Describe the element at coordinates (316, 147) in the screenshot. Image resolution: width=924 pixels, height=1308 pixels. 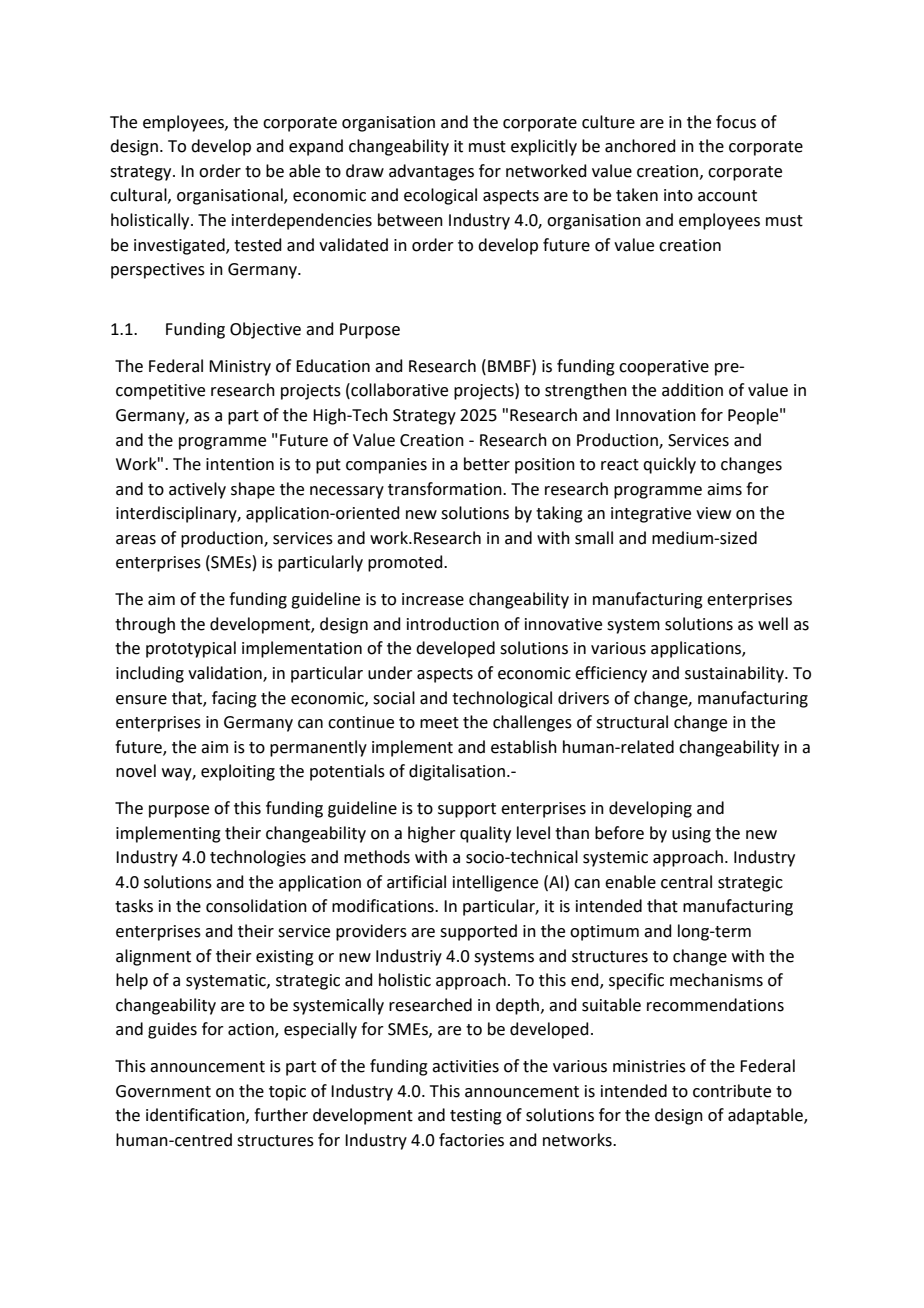
I see `expand` at that location.
